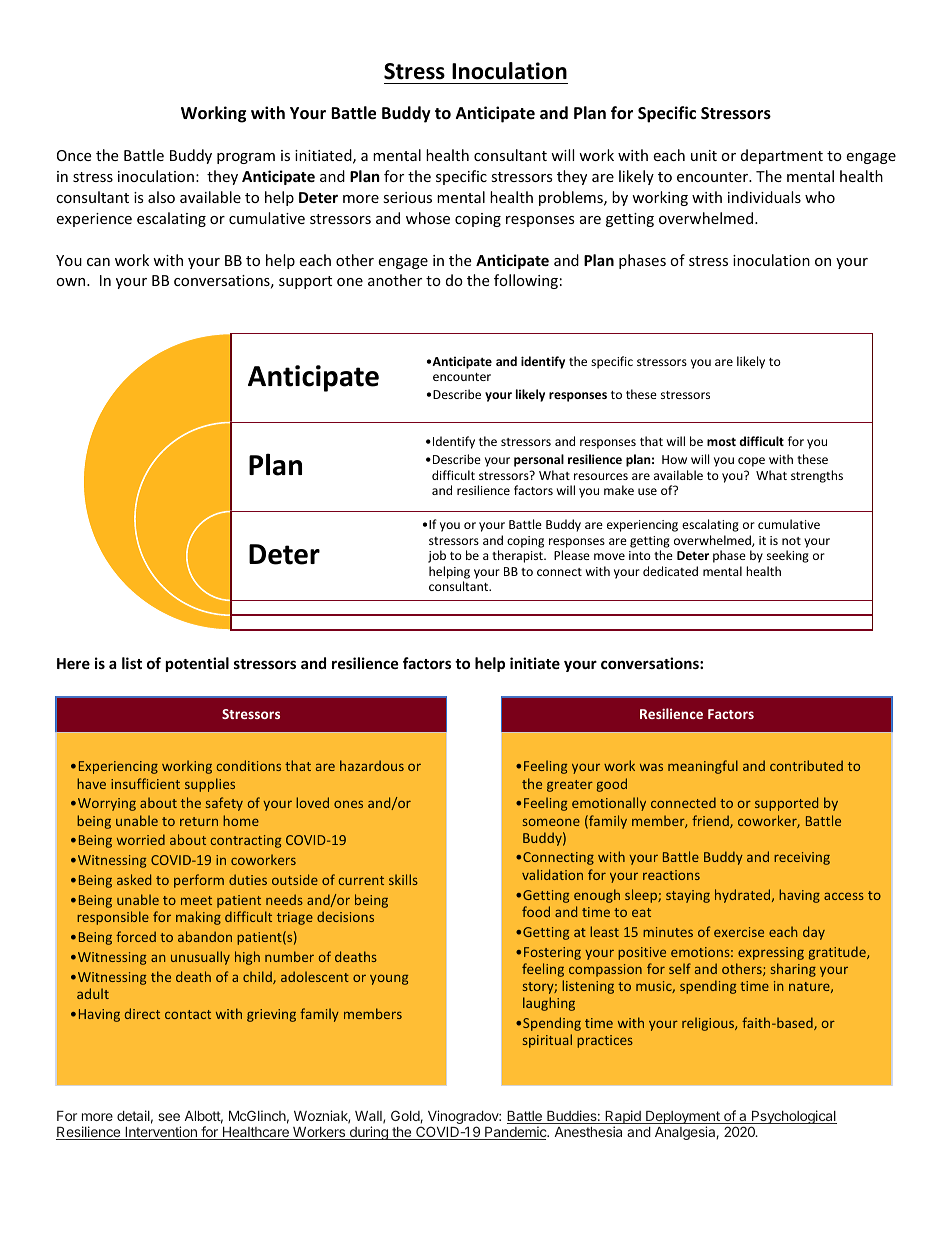 The image size is (952, 1233). Describe the element at coordinates (516, 1133) in the screenshot. I see `Pandemic` at that location.
